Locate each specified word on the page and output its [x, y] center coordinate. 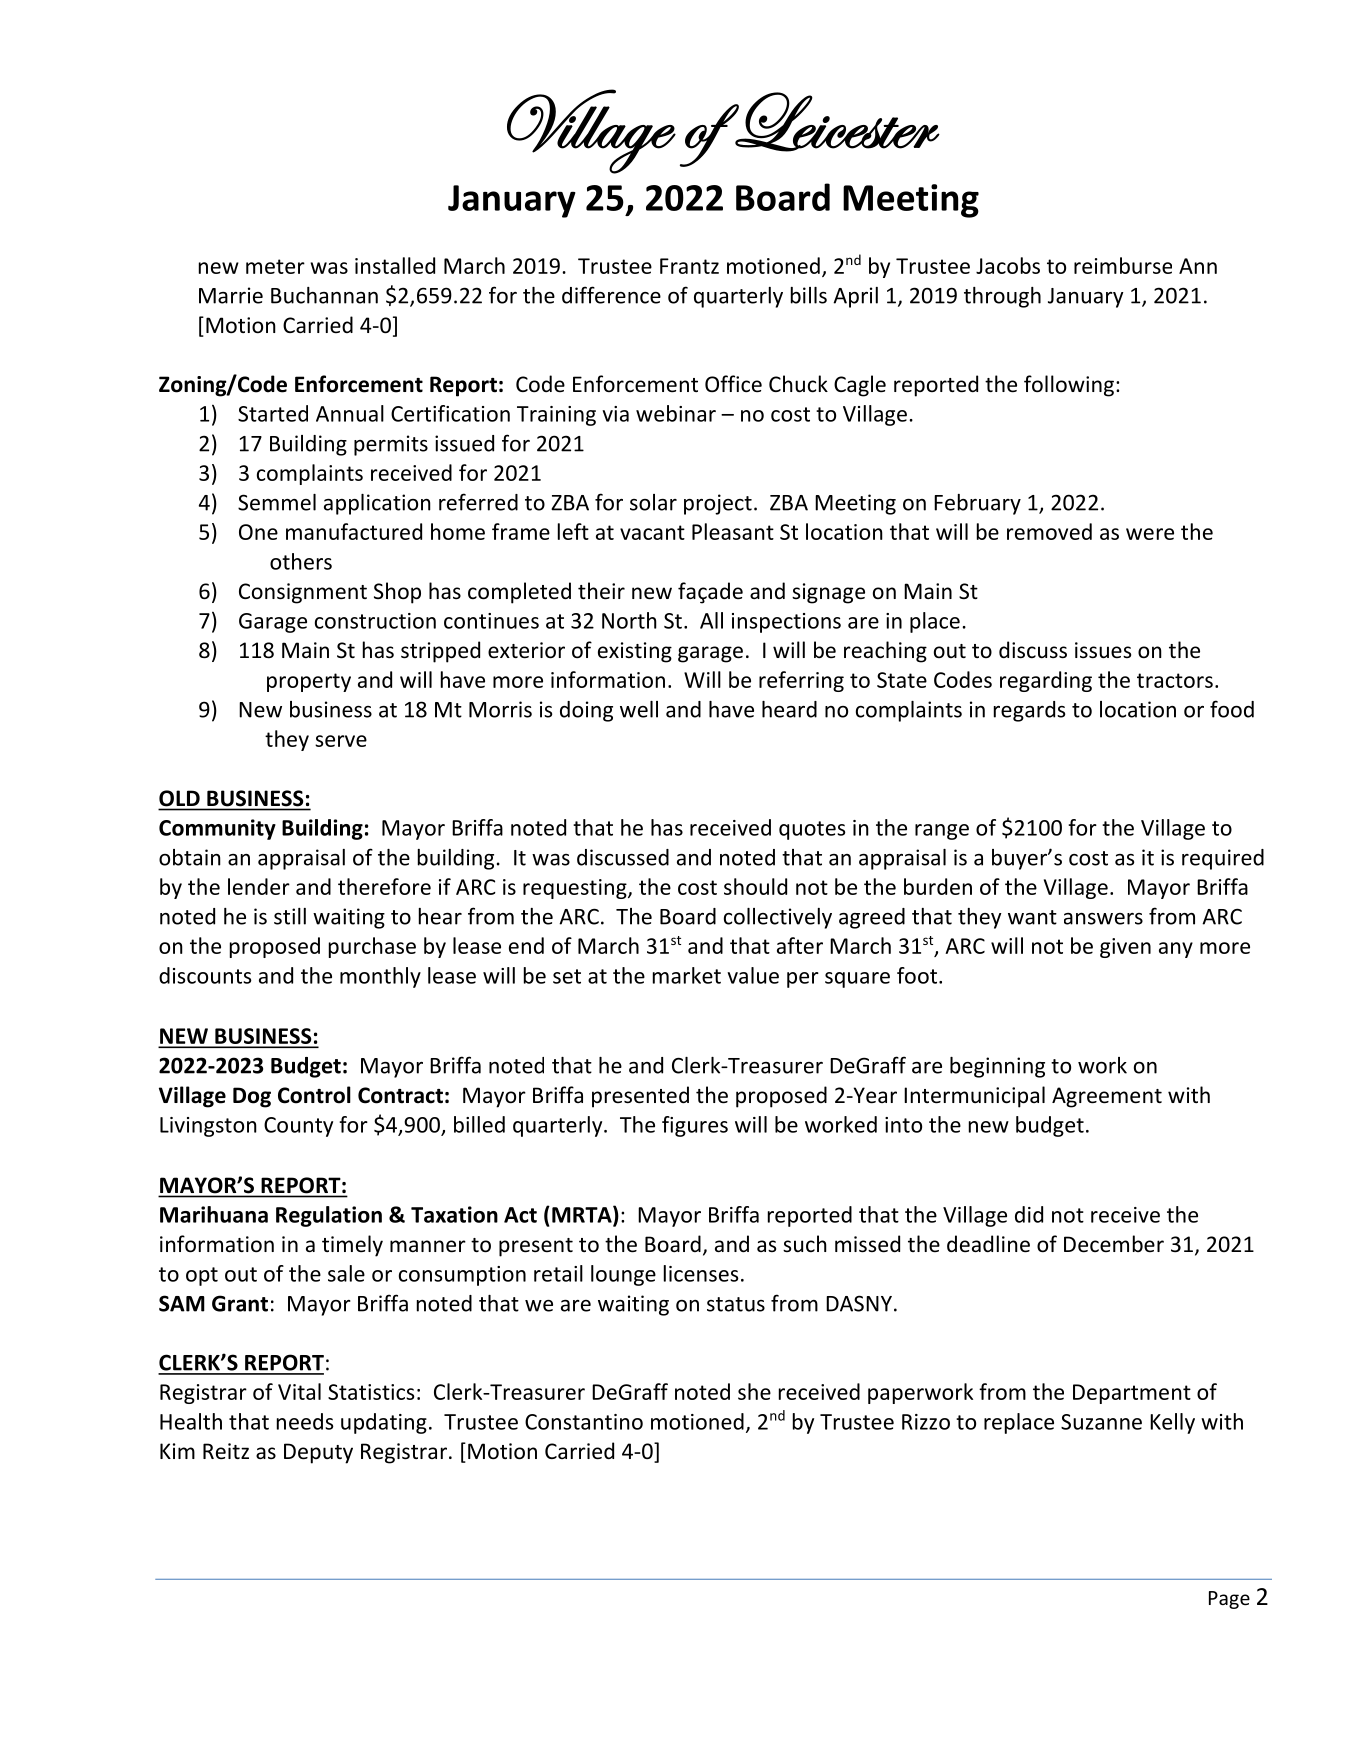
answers [1103, 919]
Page [1229, 1600]
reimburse [1123, 265]
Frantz [689, 266]
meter [275, 266]
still [290, 916]
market [687, 975]
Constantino [584, 1422]
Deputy [318, 1453]
